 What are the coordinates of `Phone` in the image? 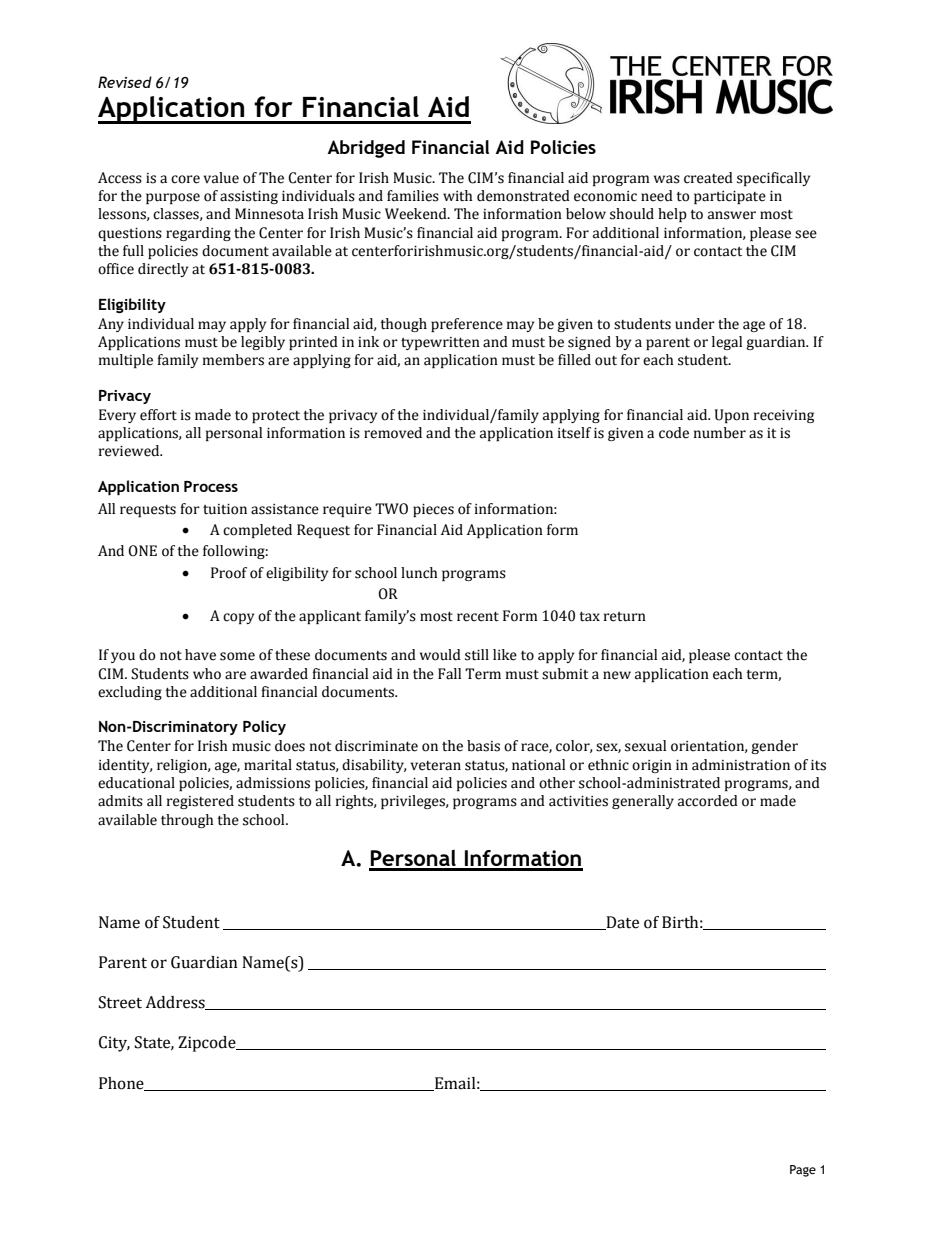 It's located at (122, 1084).
